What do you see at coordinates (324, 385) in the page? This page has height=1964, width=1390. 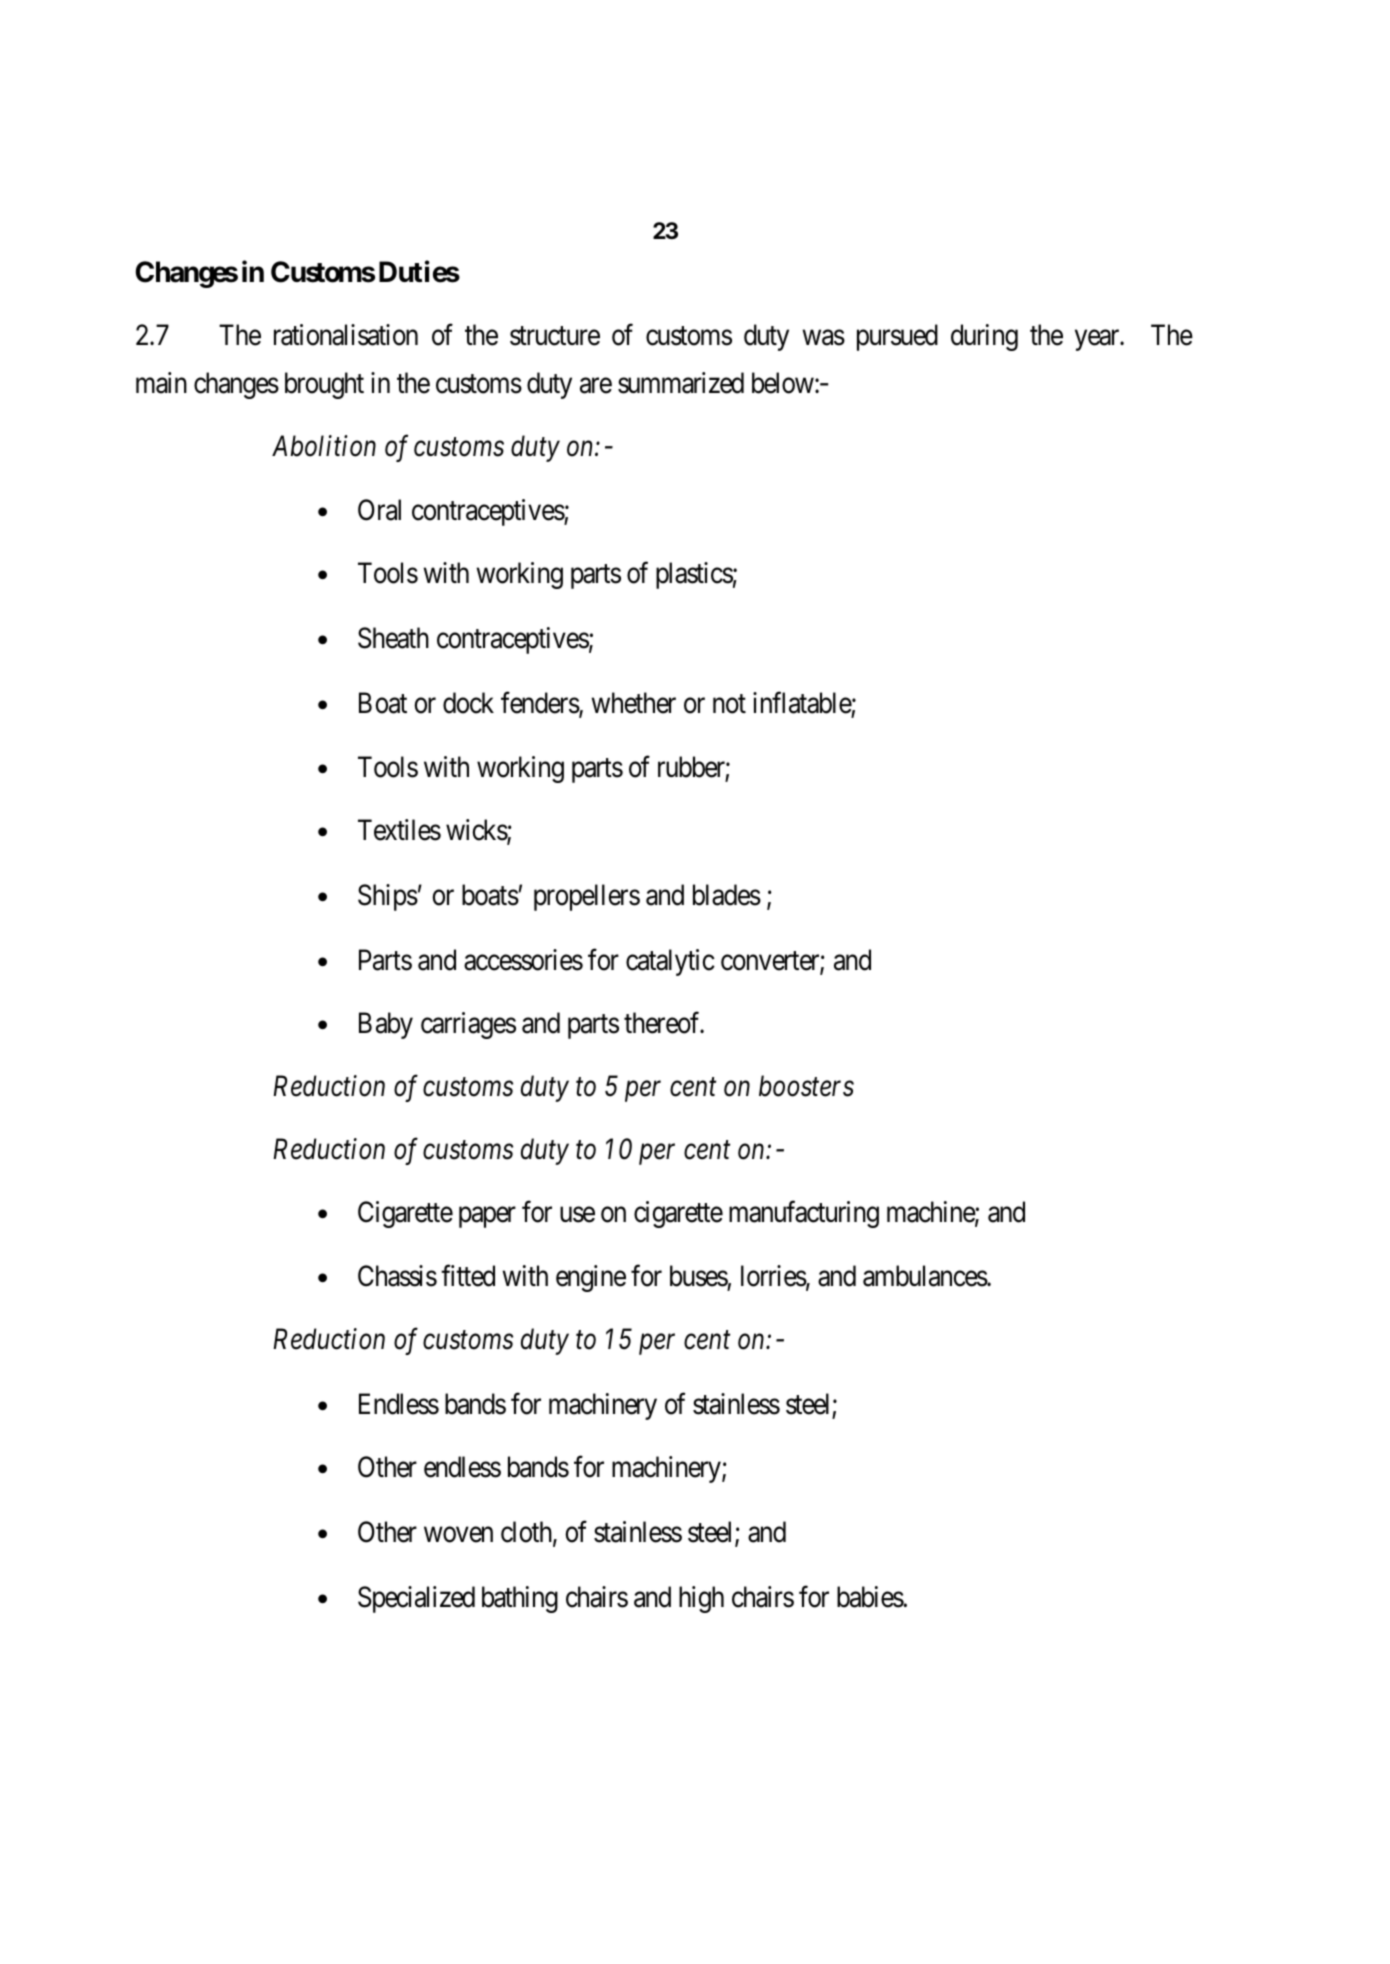 I see `brought` at bounding box center [324, 385].
